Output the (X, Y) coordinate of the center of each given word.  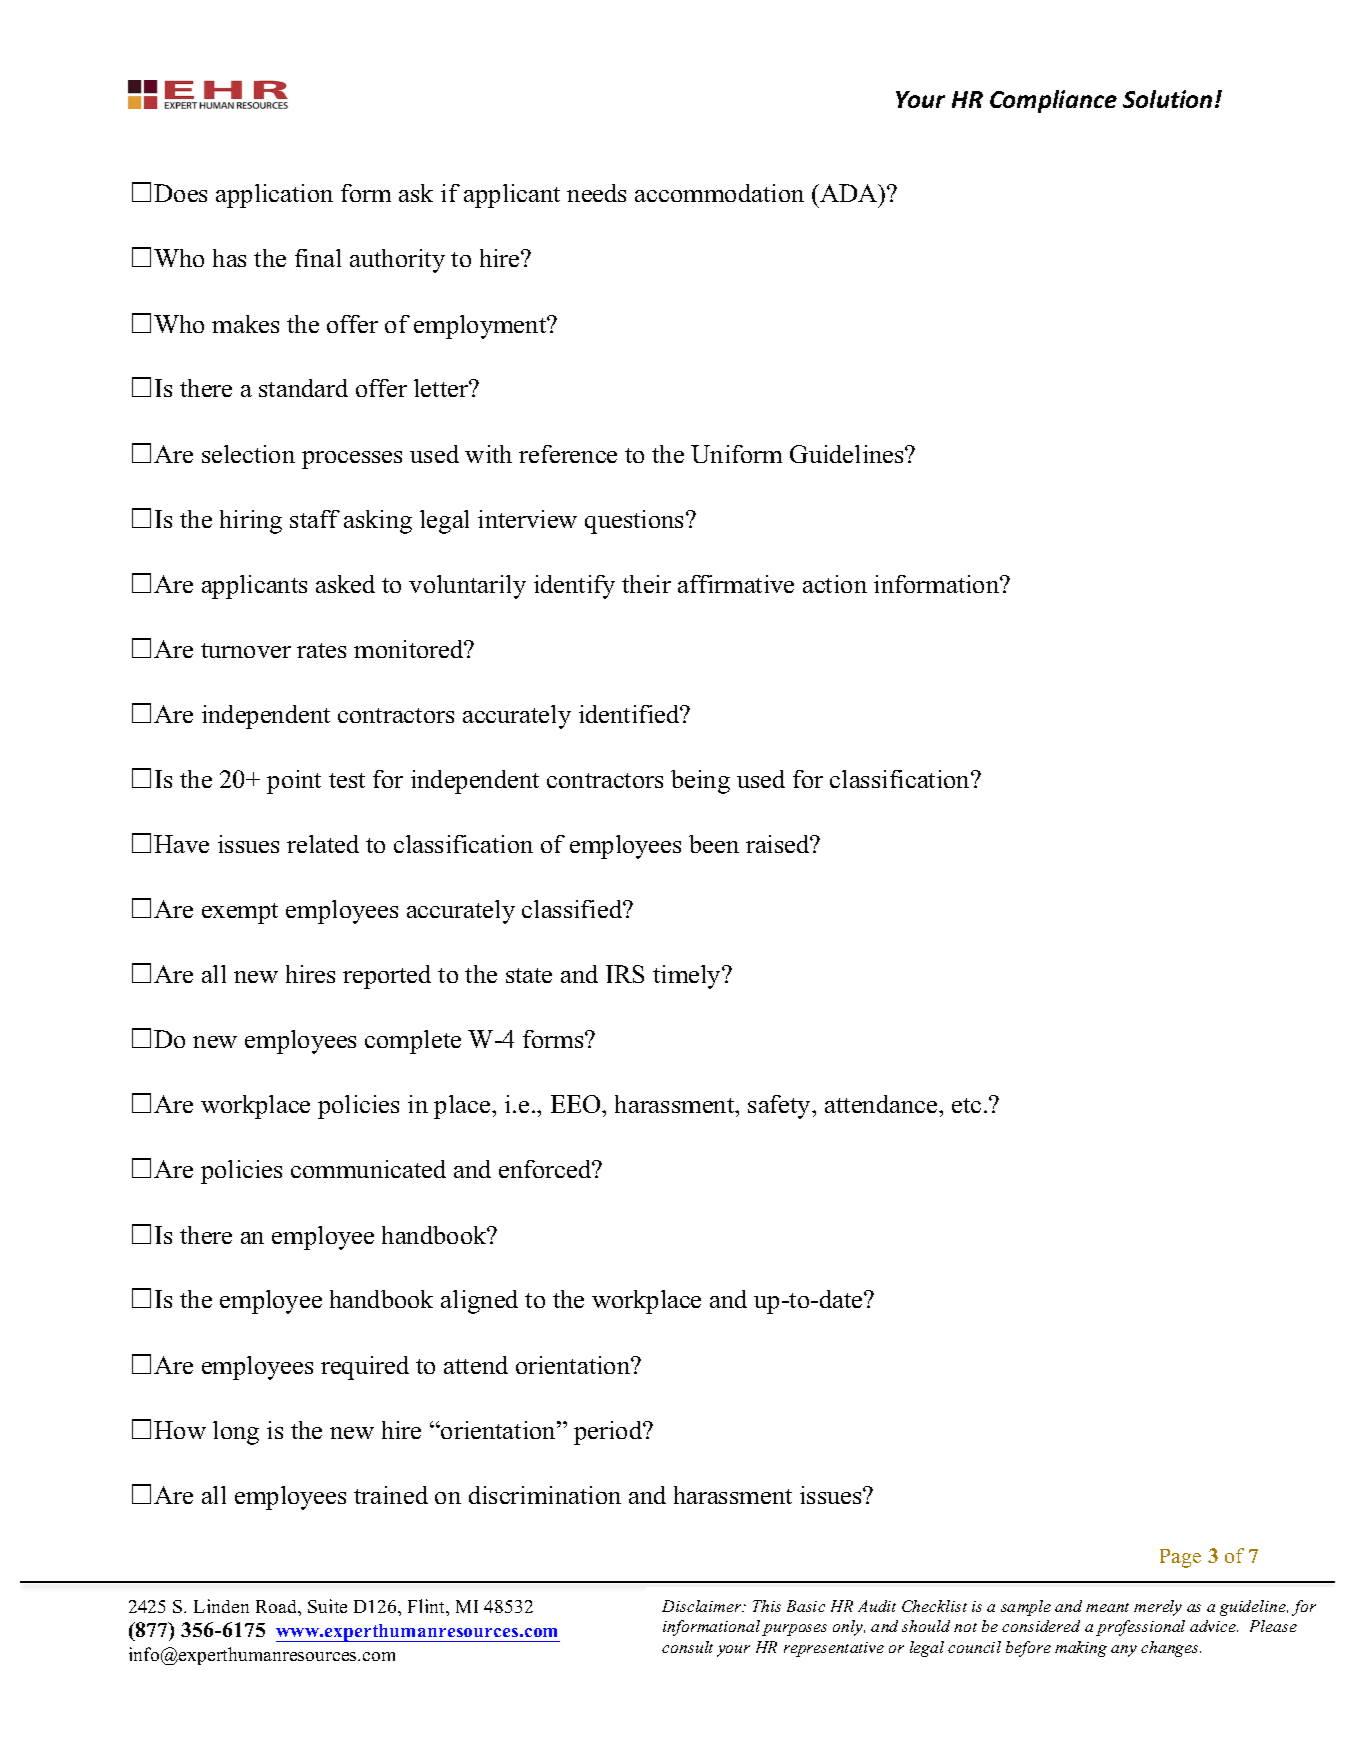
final (318, 258)
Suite (327, 1606)
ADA (849, 193)
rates (321, 650)
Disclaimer (703, 1606)
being (700, 782)
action (835, 584)
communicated (368, 1169)
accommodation (719, 193)
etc (966, 1105)
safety (781, 1107)
